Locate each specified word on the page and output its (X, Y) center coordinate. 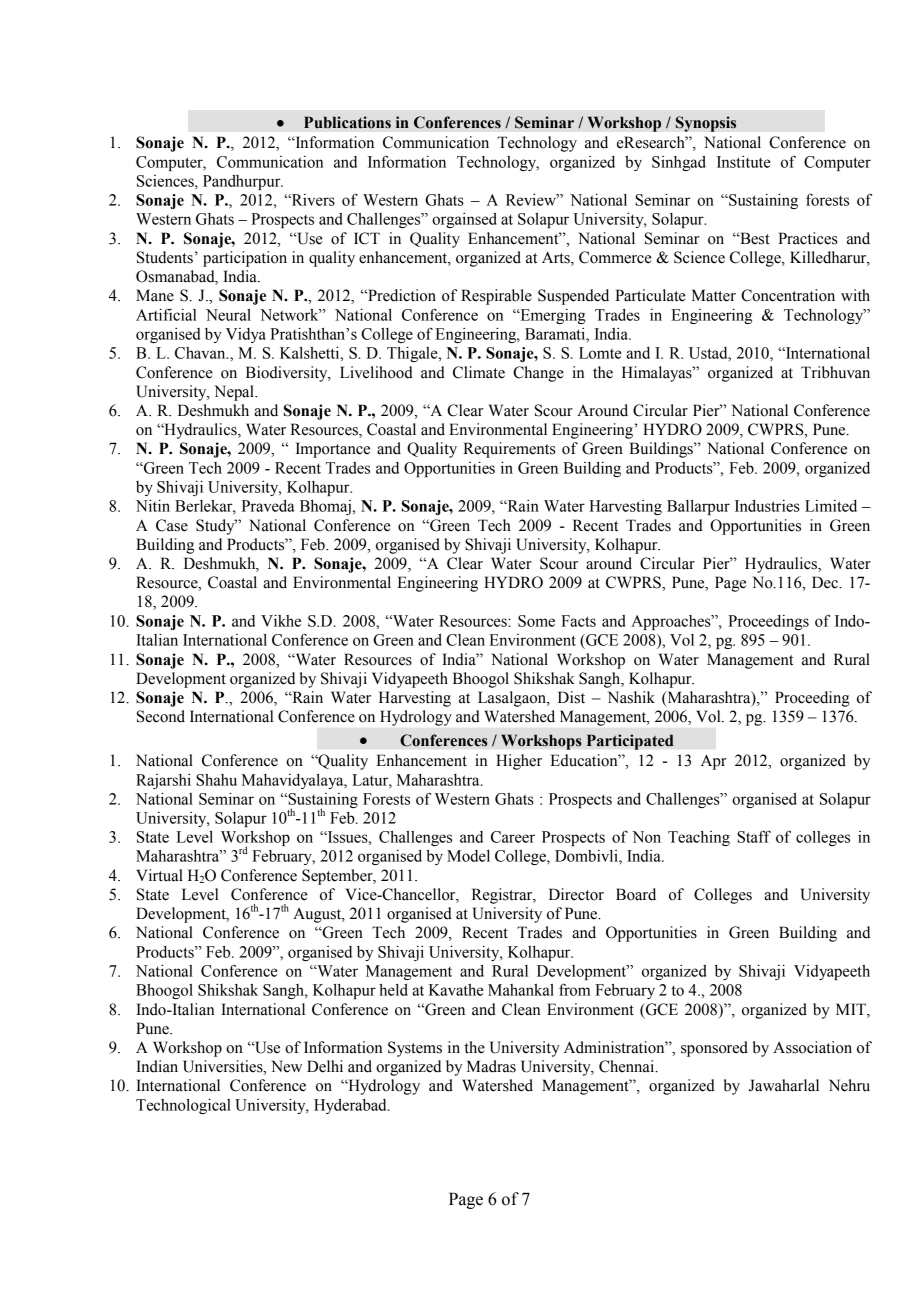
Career (513, 837)
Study (216, 527)
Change (538, 374)
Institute (744, 162)
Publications (347, 122)
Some (536, 621)
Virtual (159, 875)
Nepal (235, 393)
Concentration (788, 295)
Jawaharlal (784, 1085)
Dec (826, 582)
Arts (557, 258)
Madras (491, 1066)
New (286, 1066)
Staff (754, 836)
